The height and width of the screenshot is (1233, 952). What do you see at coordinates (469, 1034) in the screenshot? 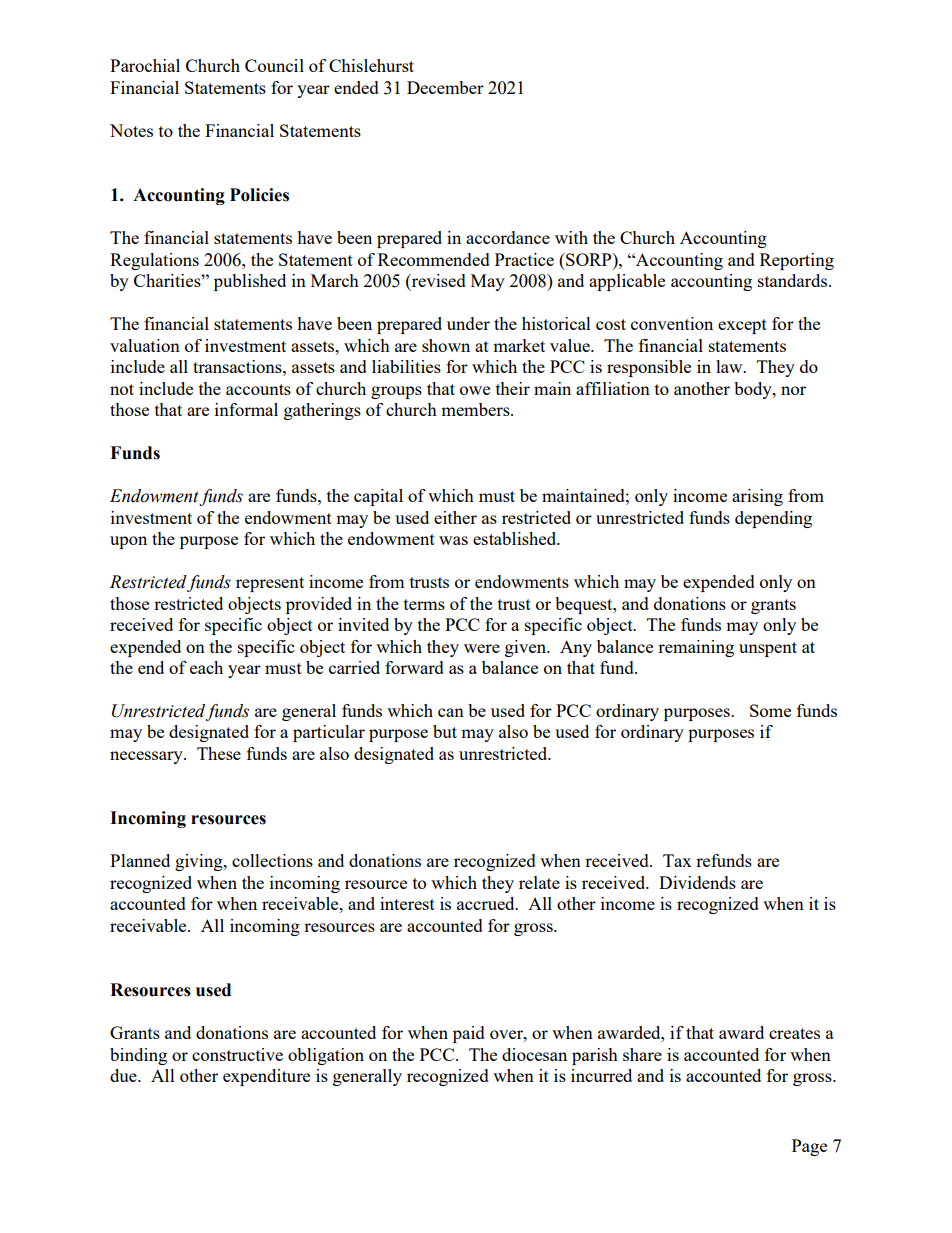
I see `paid` at bounding box center [469, 1034].
